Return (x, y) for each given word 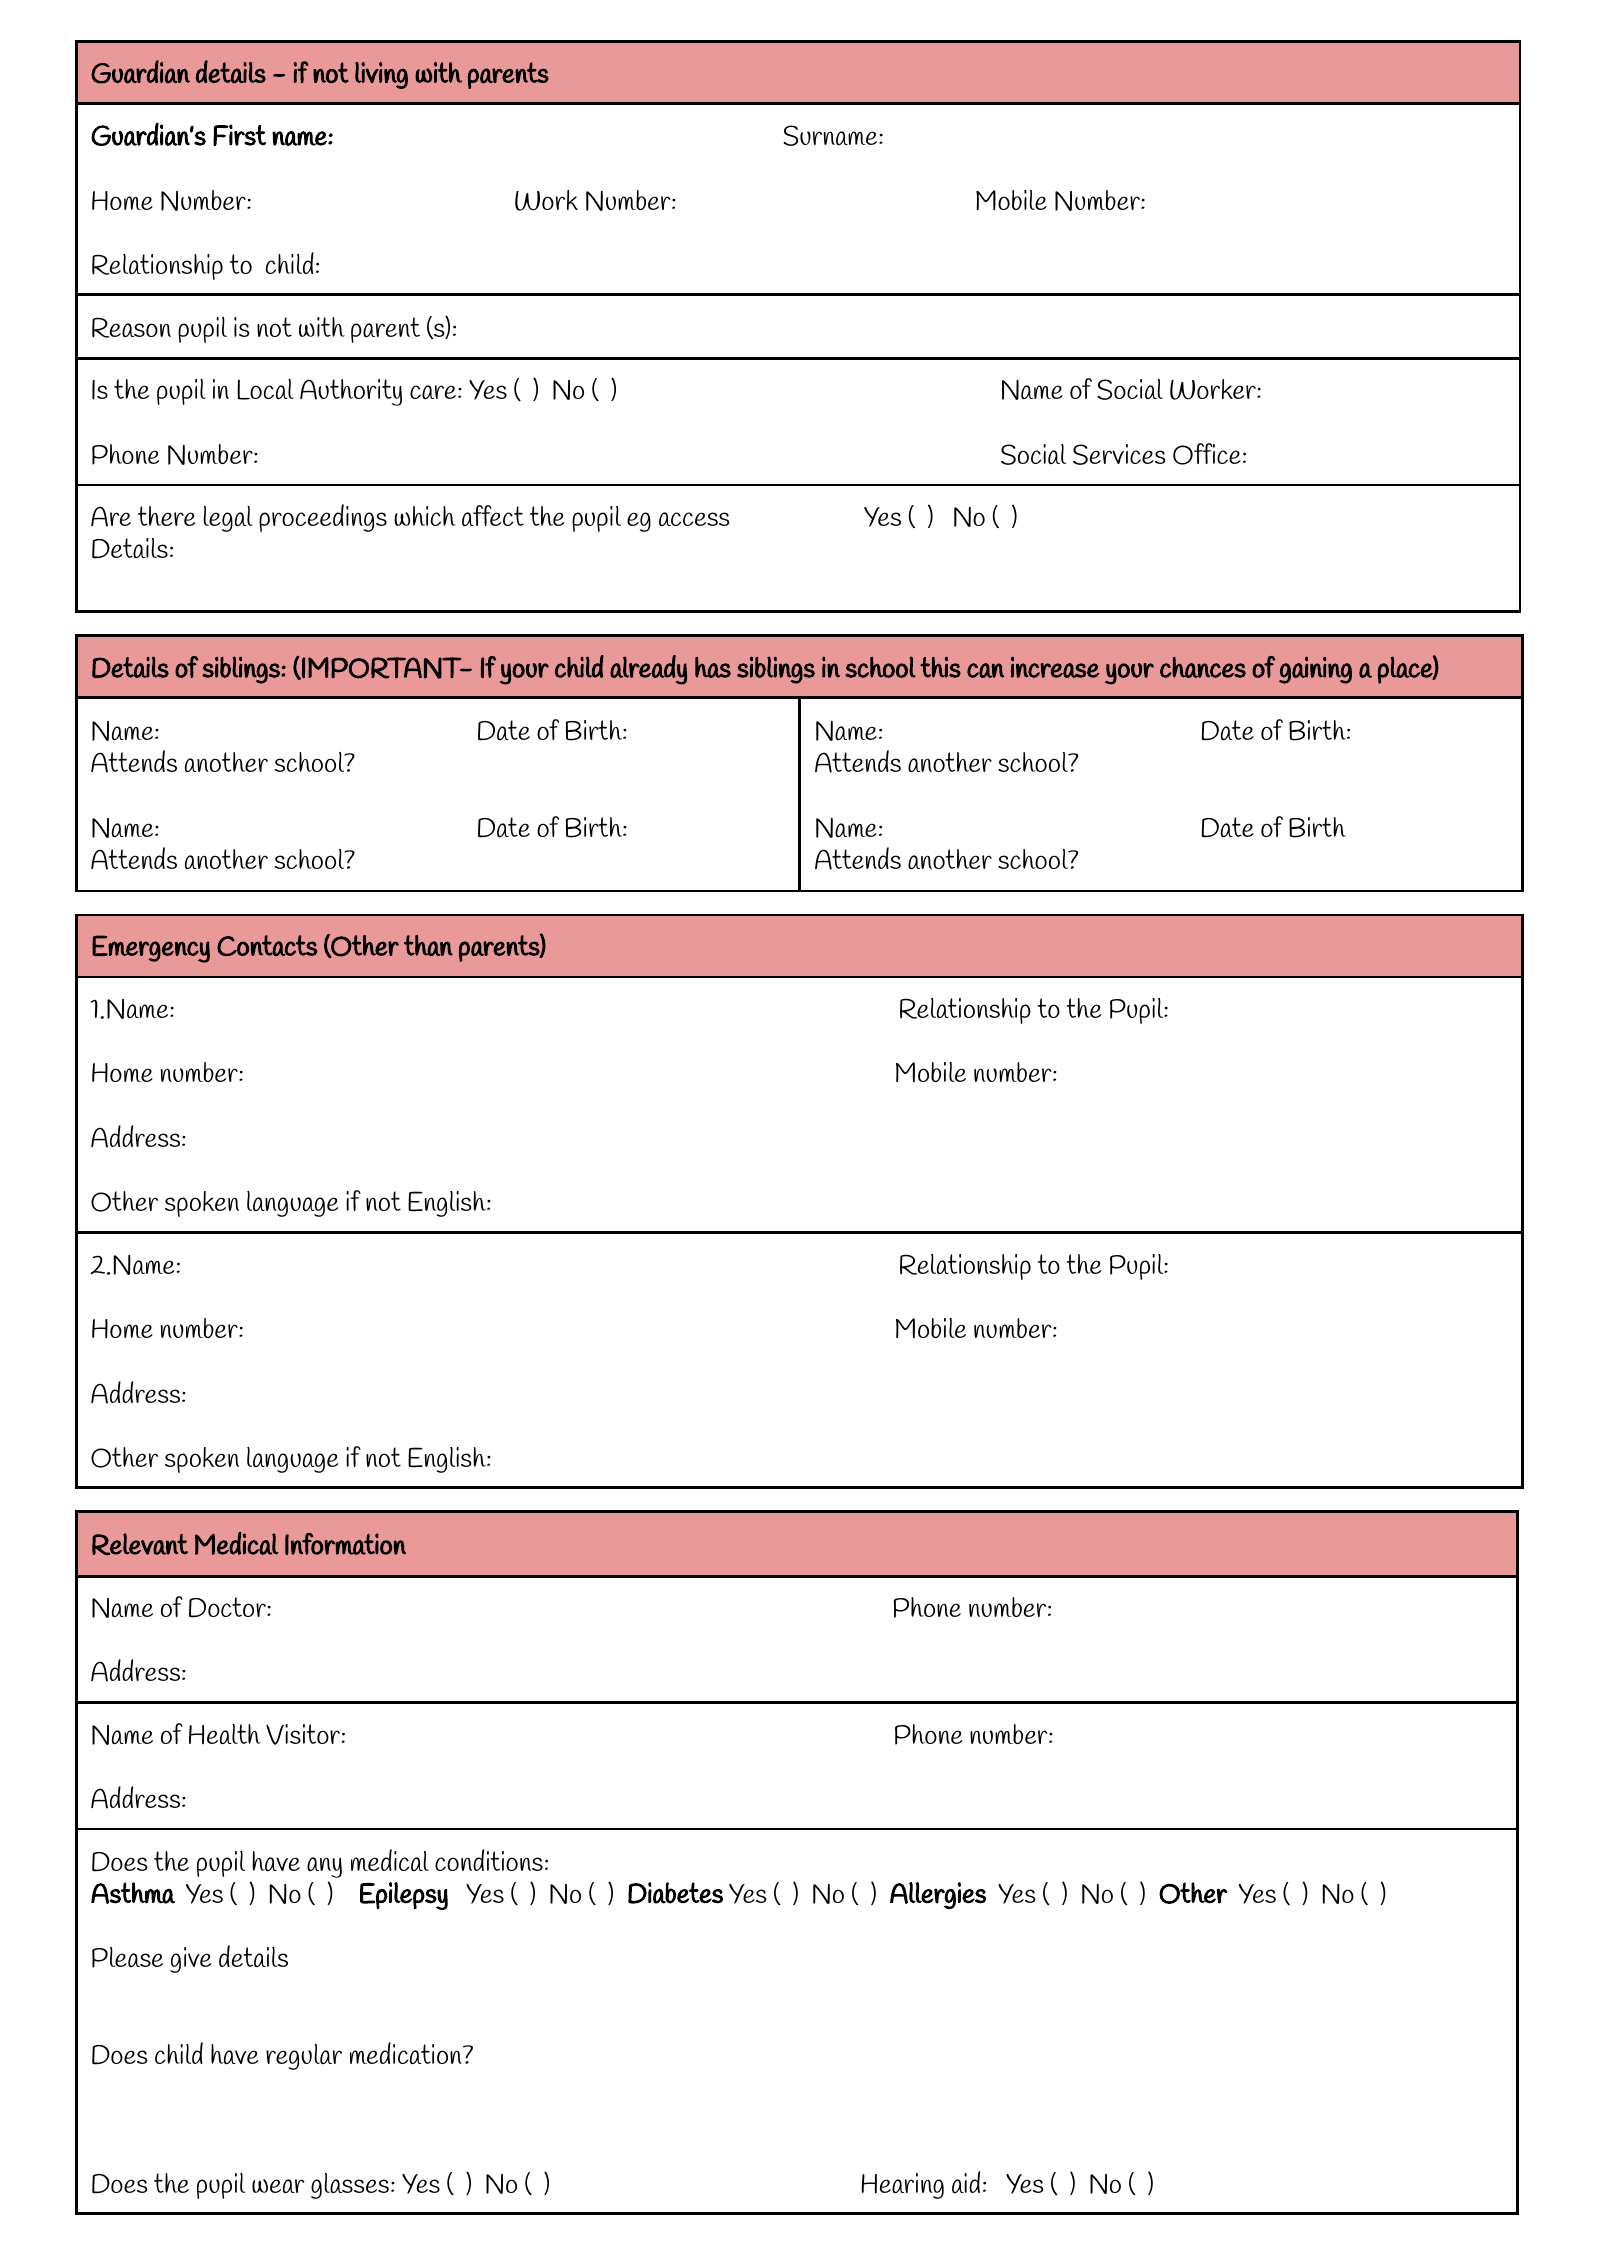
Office (1207, 454)
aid (966, 2182)
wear (278, 2186)
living (381, 75)
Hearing (903, 2186)
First (239, 135)
